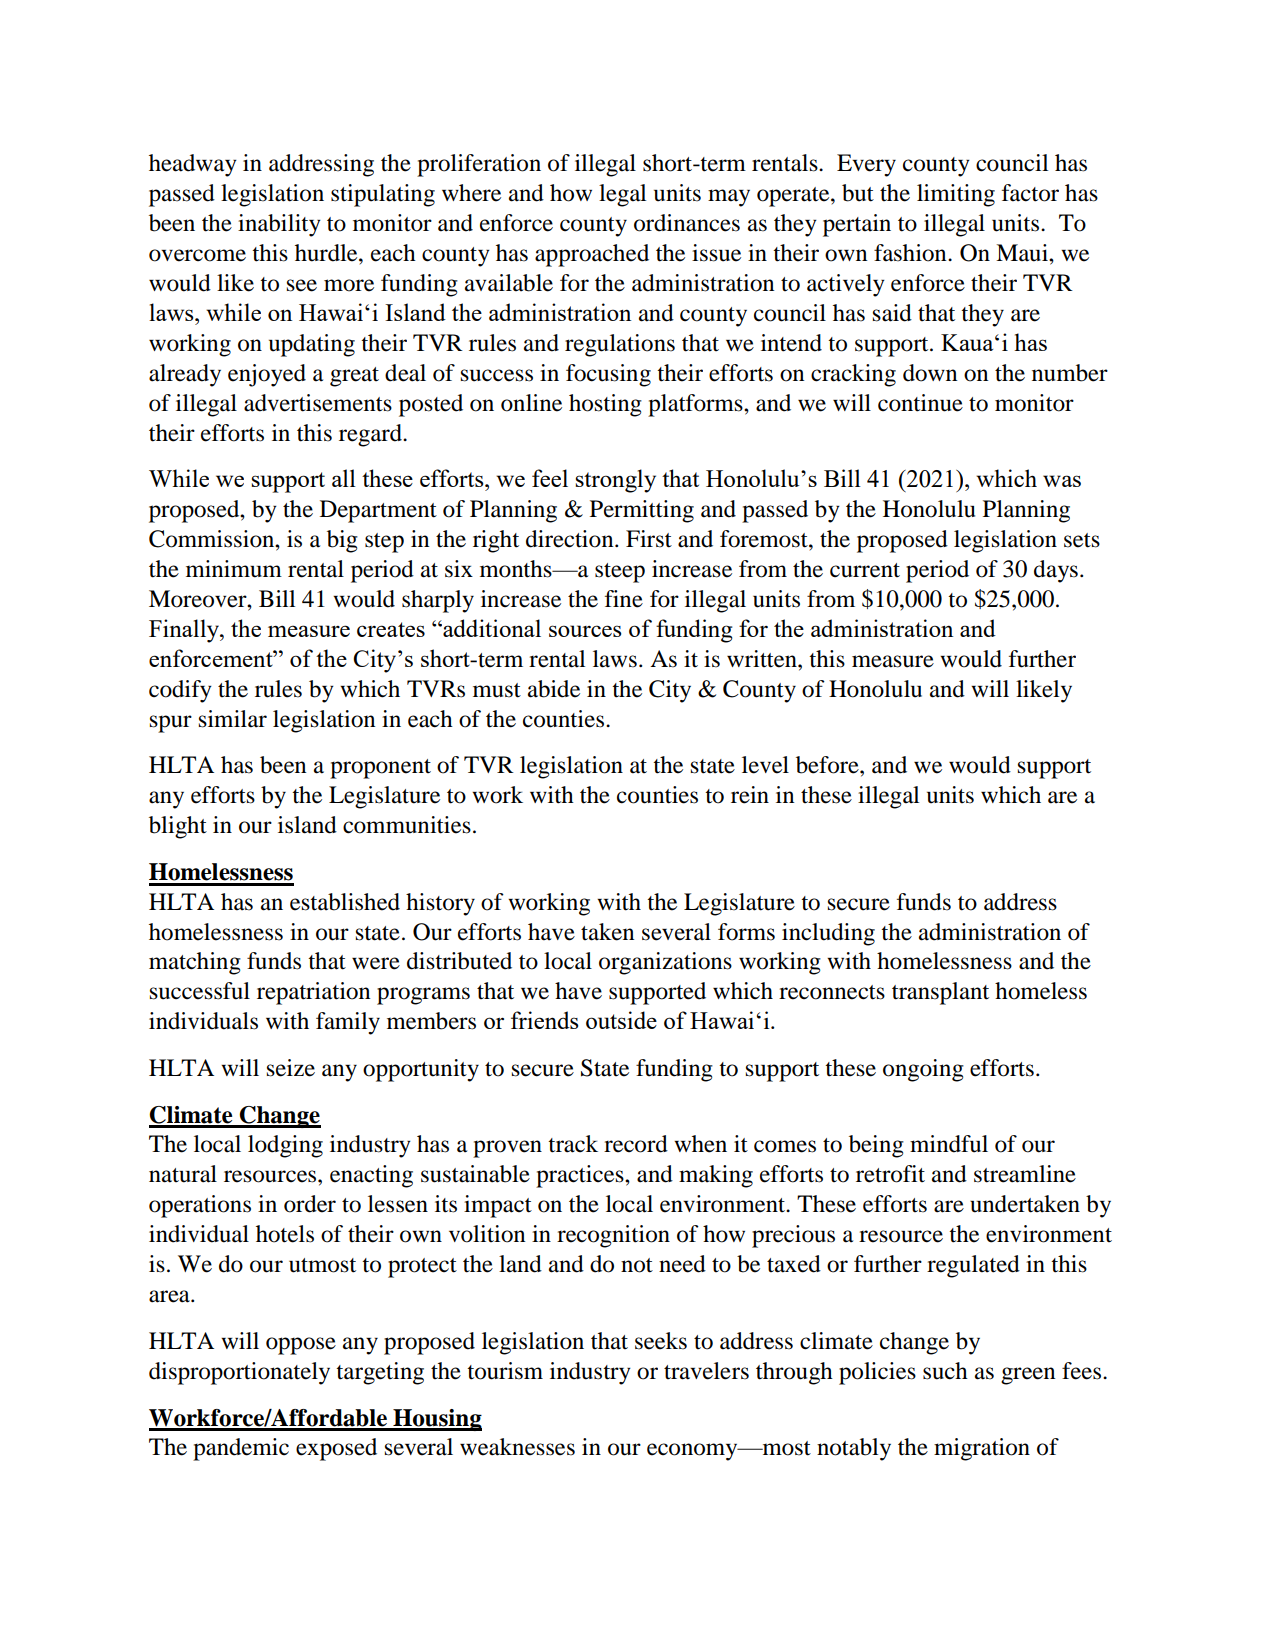 This document has width=1265, height=1637. What do you see at coordinates (636, 1144) in the document?
I see `record` at bounding box center [636, 1144].
